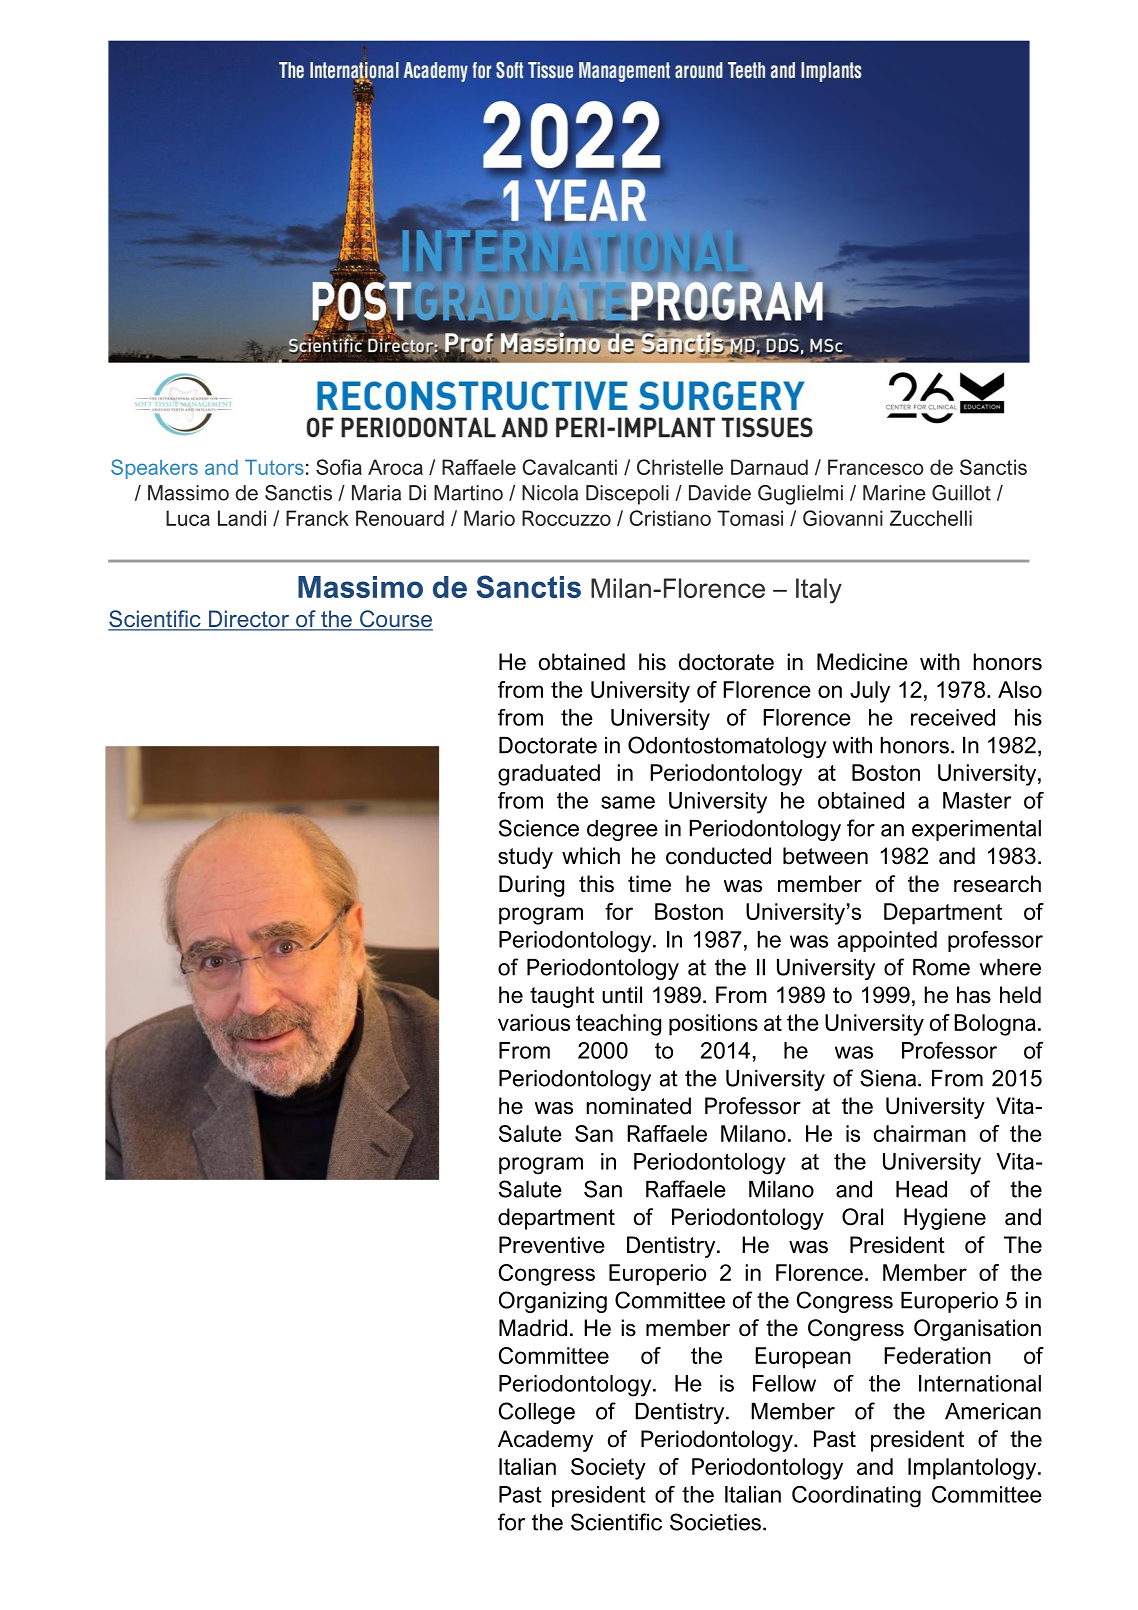 The image size is (1138, 1610). I want to click on Nicola, so click(550, 493).
